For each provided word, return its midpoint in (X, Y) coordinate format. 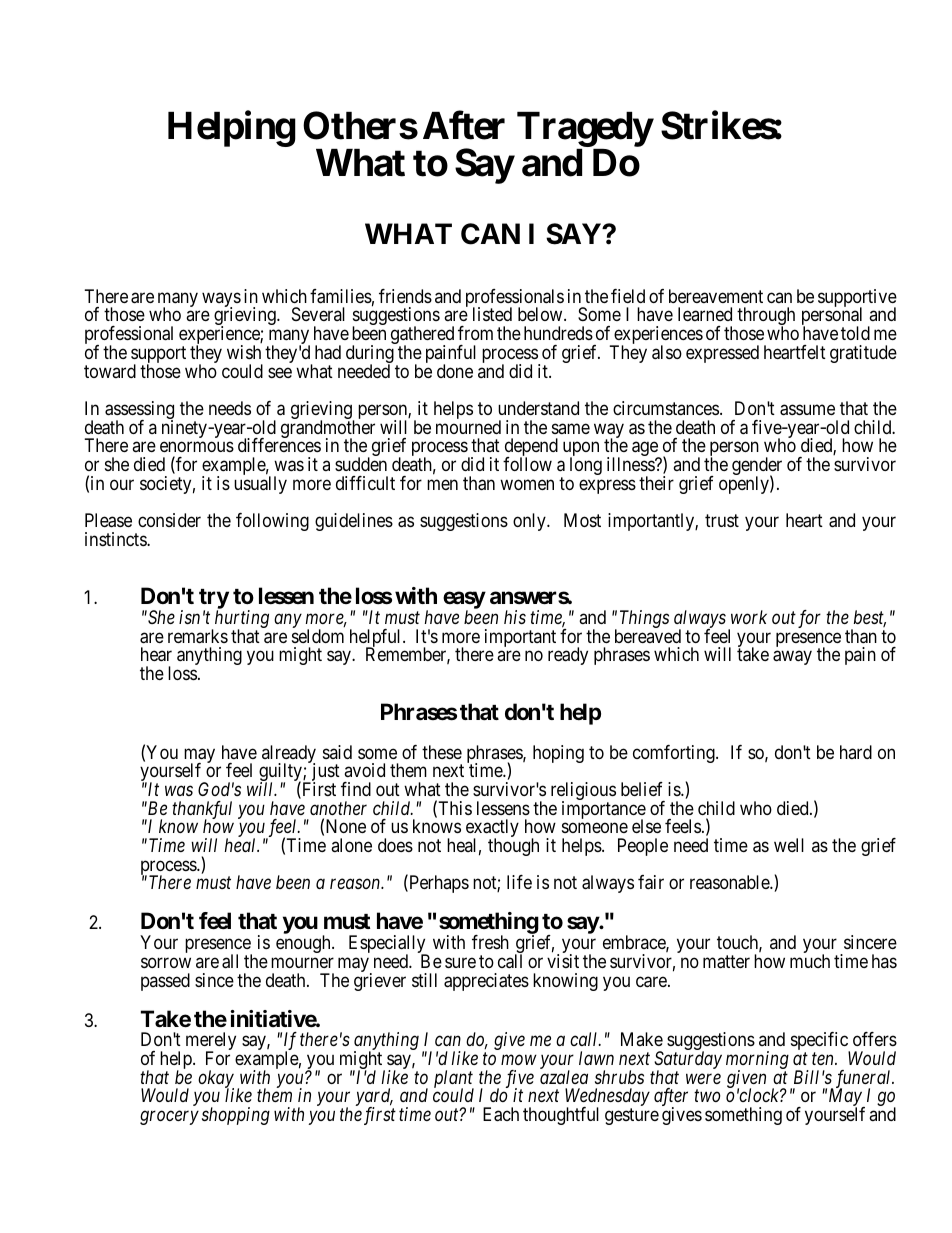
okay (216, 1080)
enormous (197, 447)
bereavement (716, 296)
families (341, 296)
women (527, 484)
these (442, 752)
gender (757, 467)
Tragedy (585, 129)
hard (856, 752)
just (324, 773)
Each (501, 1114)
